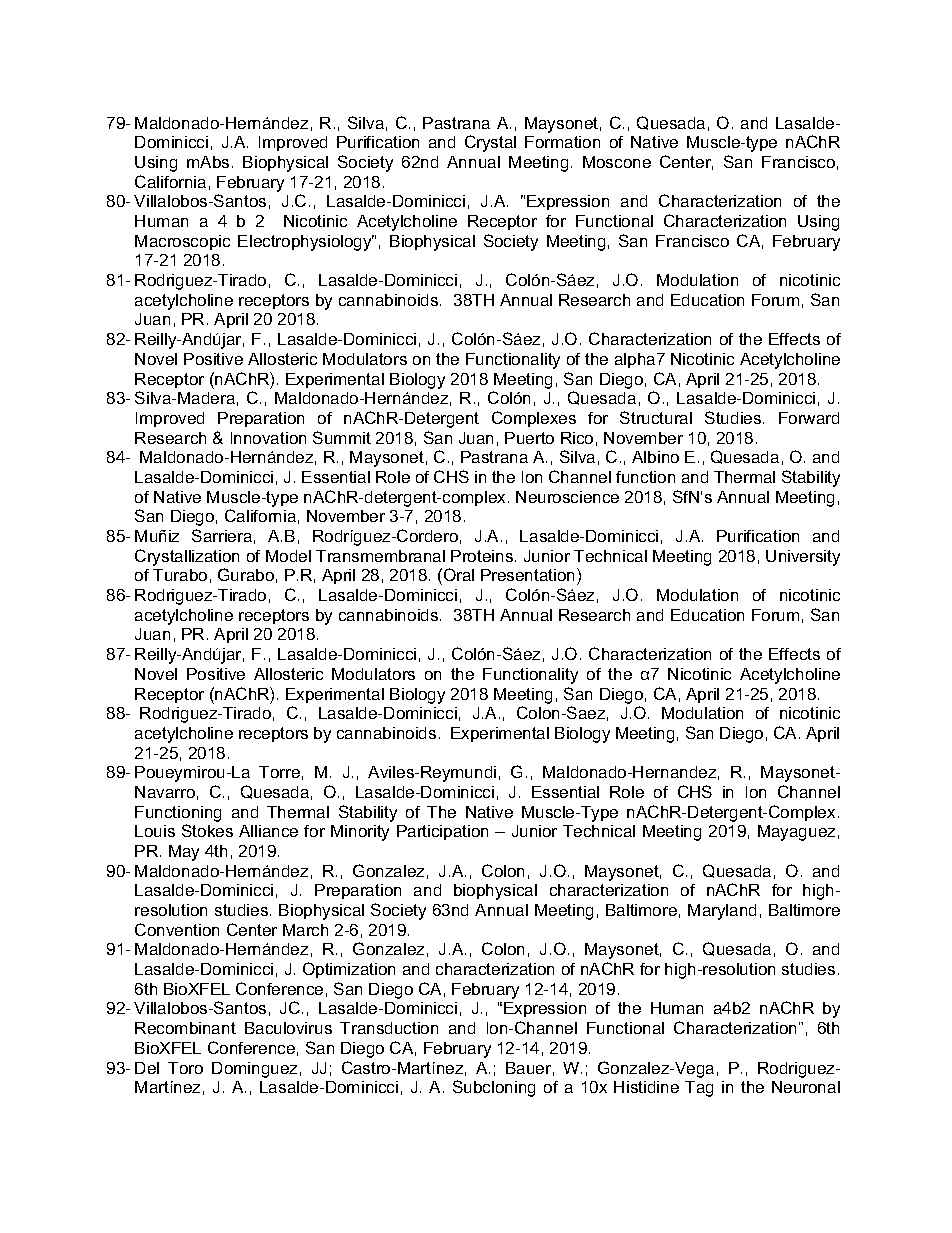  I want to click on Tag, so click(699, 1089).
